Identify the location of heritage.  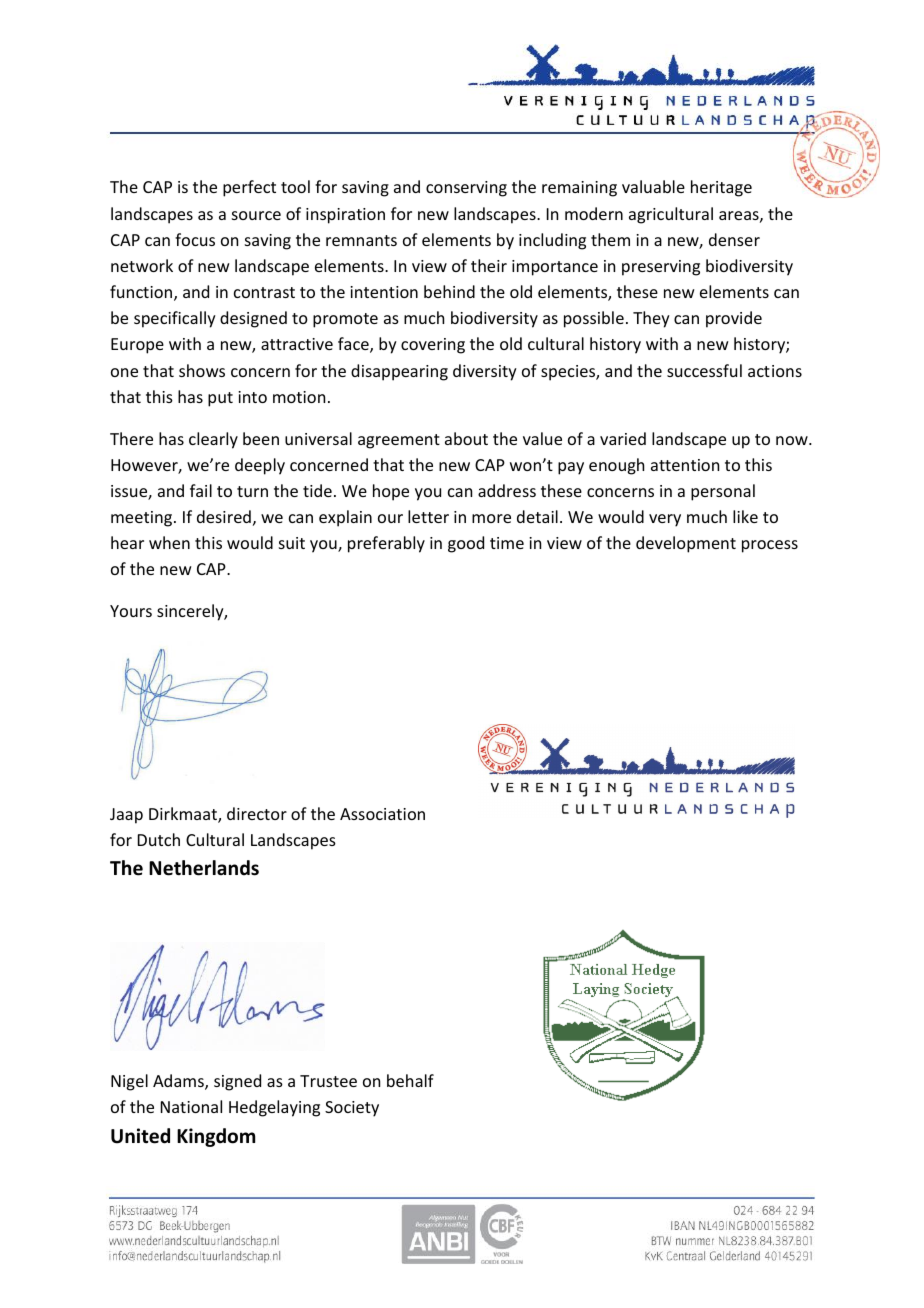
(721, 188).
